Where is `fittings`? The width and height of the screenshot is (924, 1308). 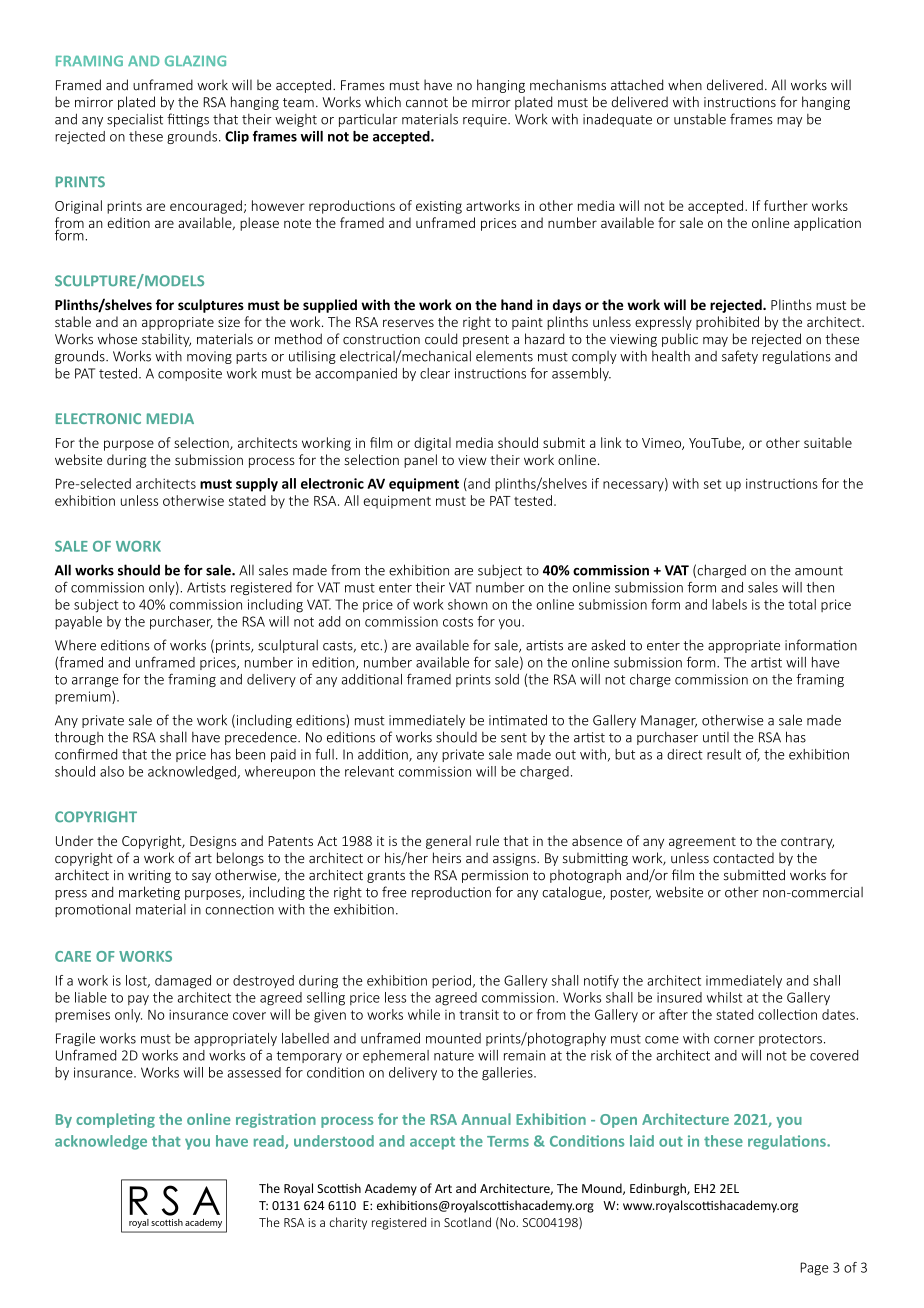 fittings is located at coordinates (188, 120).
